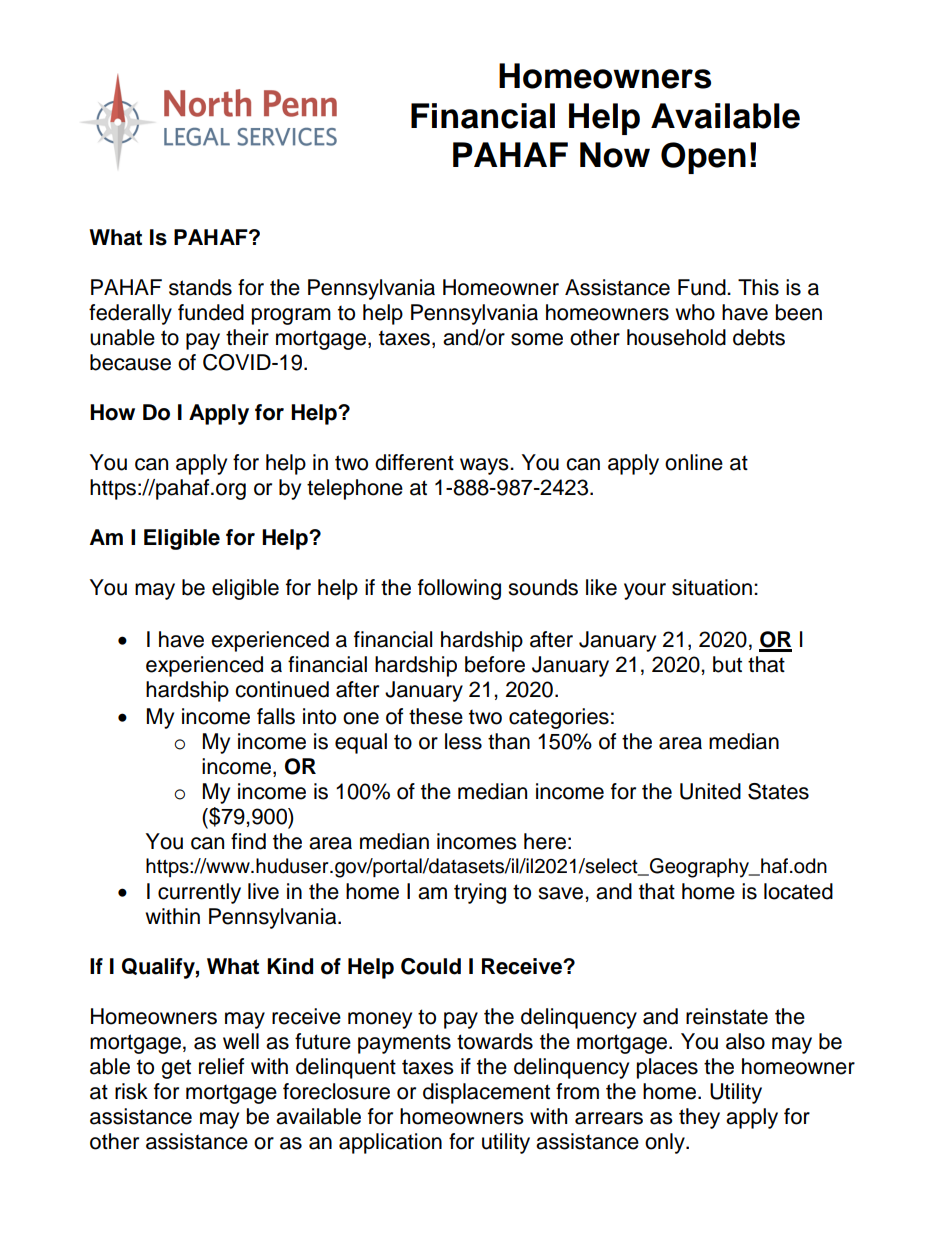 This screenshot has width=952, height=1233. What do you see at coordinates (463, 741) in the screenshot?
I see `less` at bounding box center [463, 741].
